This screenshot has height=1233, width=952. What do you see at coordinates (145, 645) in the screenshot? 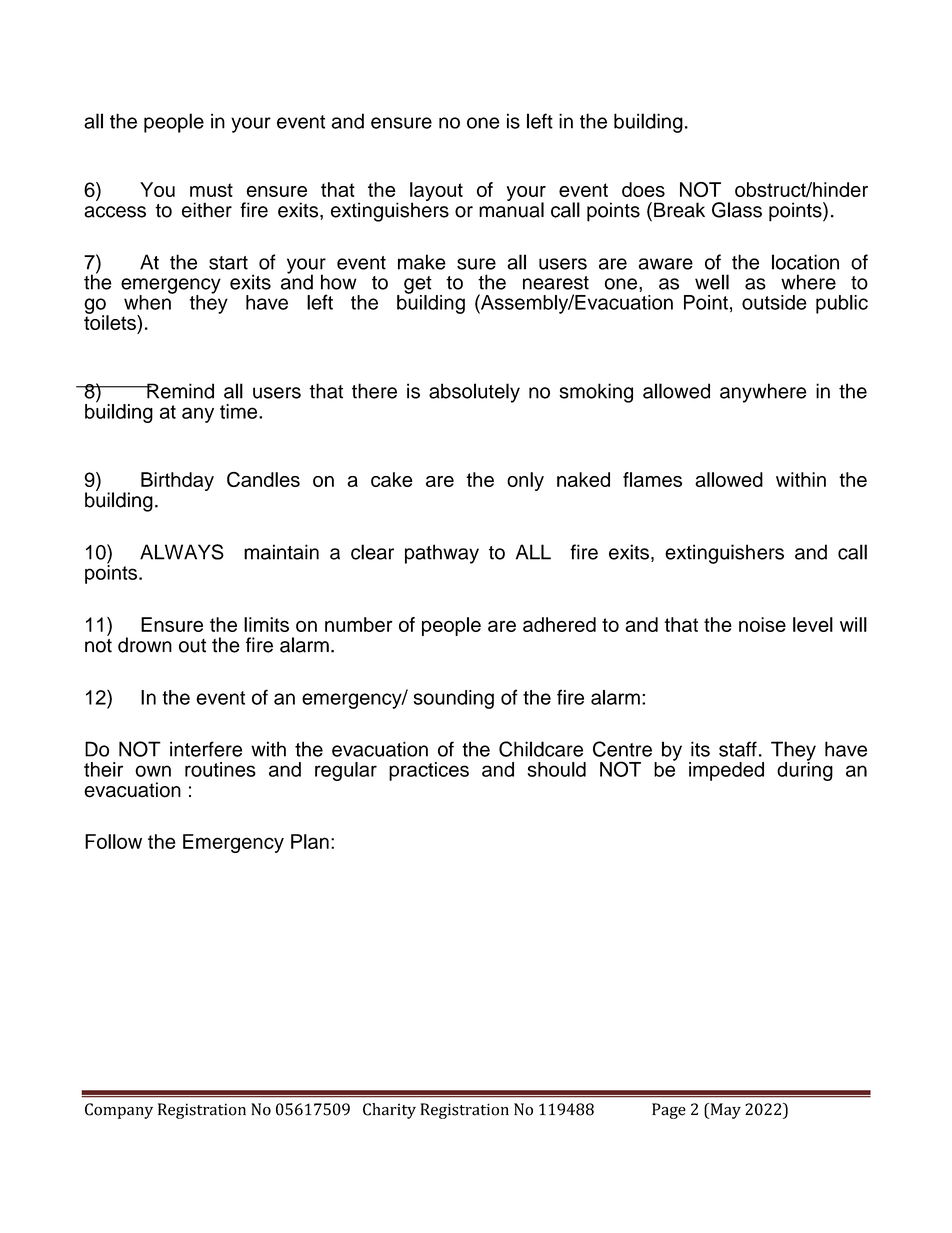
I see `drown` at bounding box center [145, 645].
